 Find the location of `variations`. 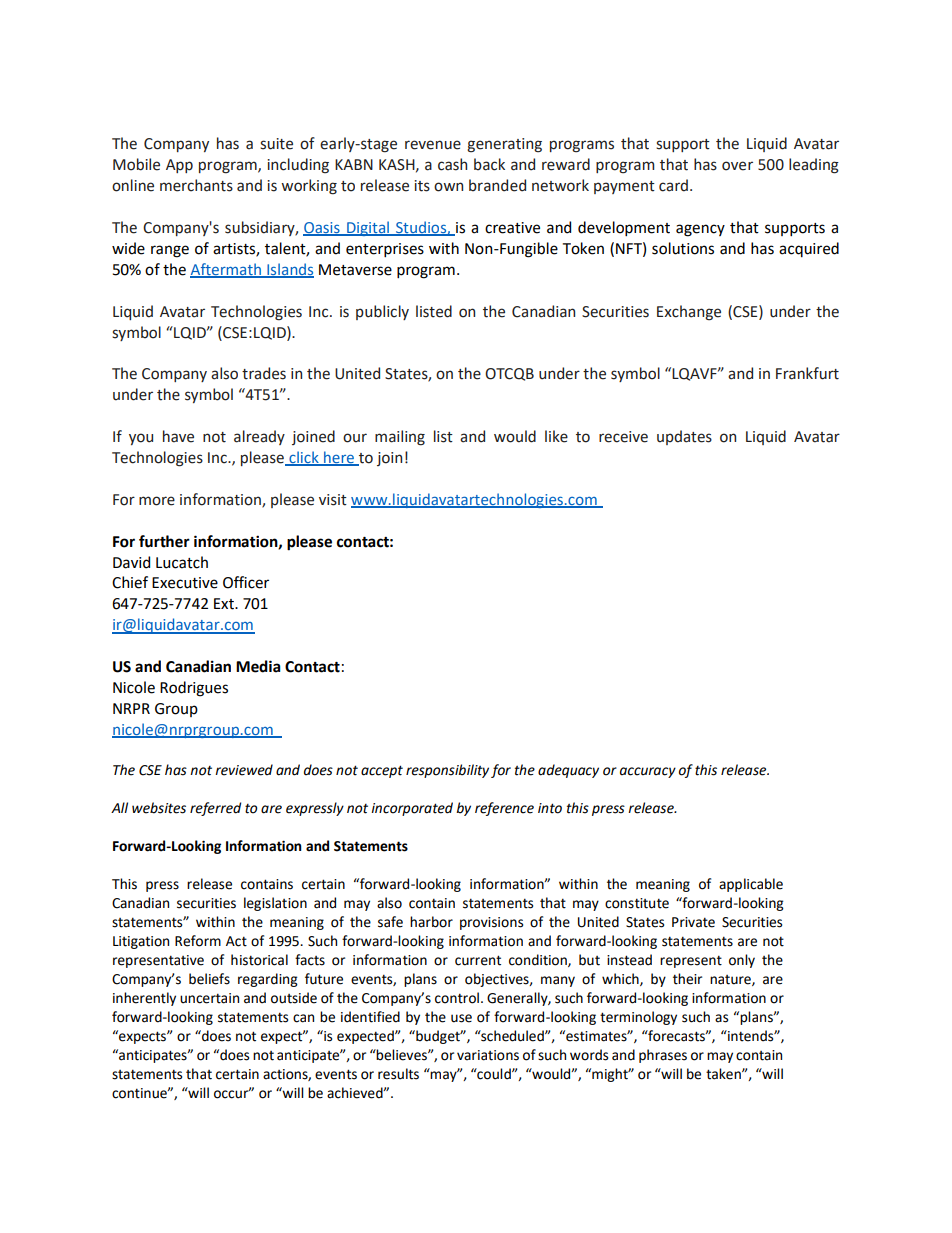

variations is located at coordinates (488, 1055).
